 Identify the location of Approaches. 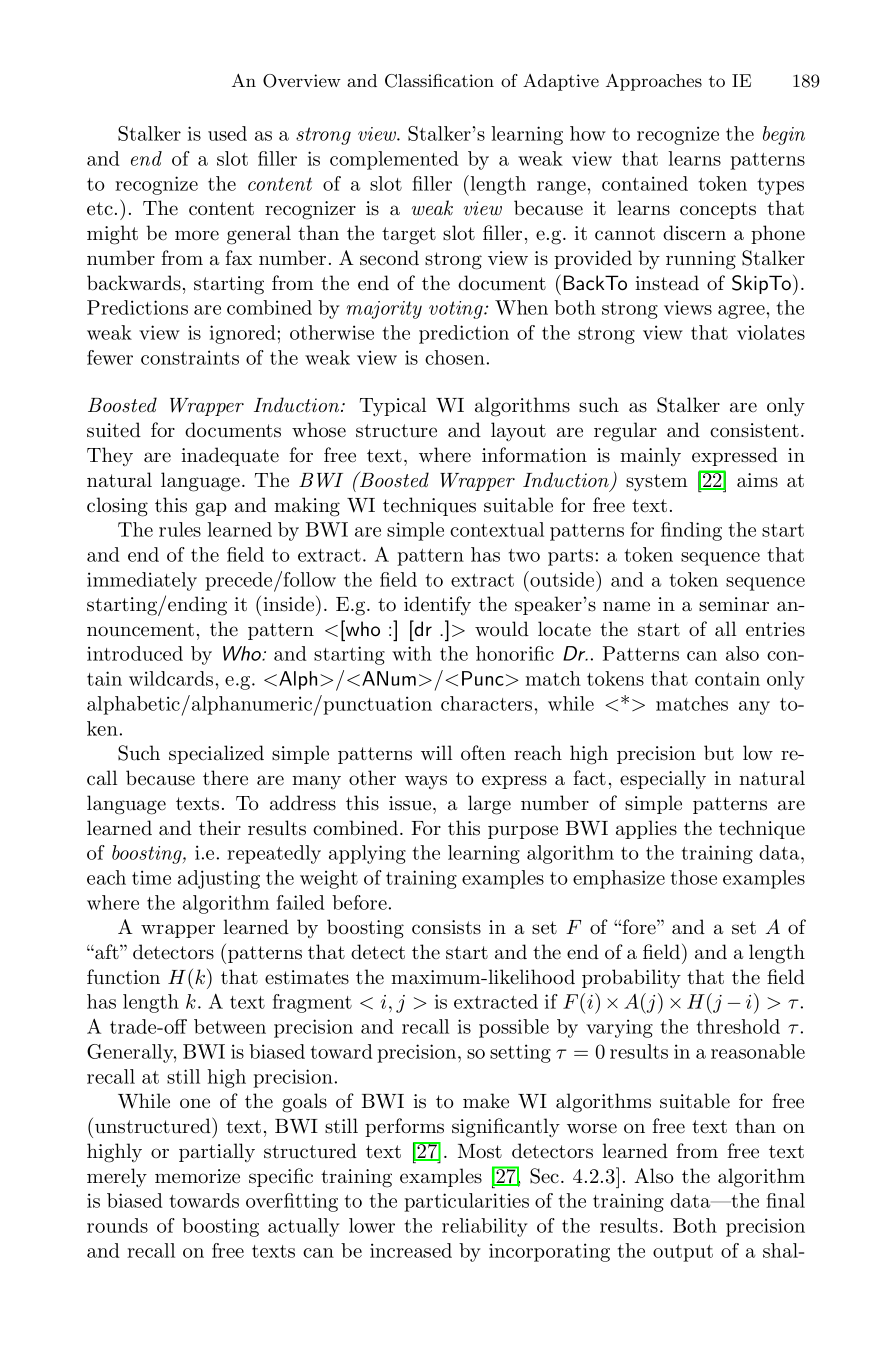
(654, 82).
